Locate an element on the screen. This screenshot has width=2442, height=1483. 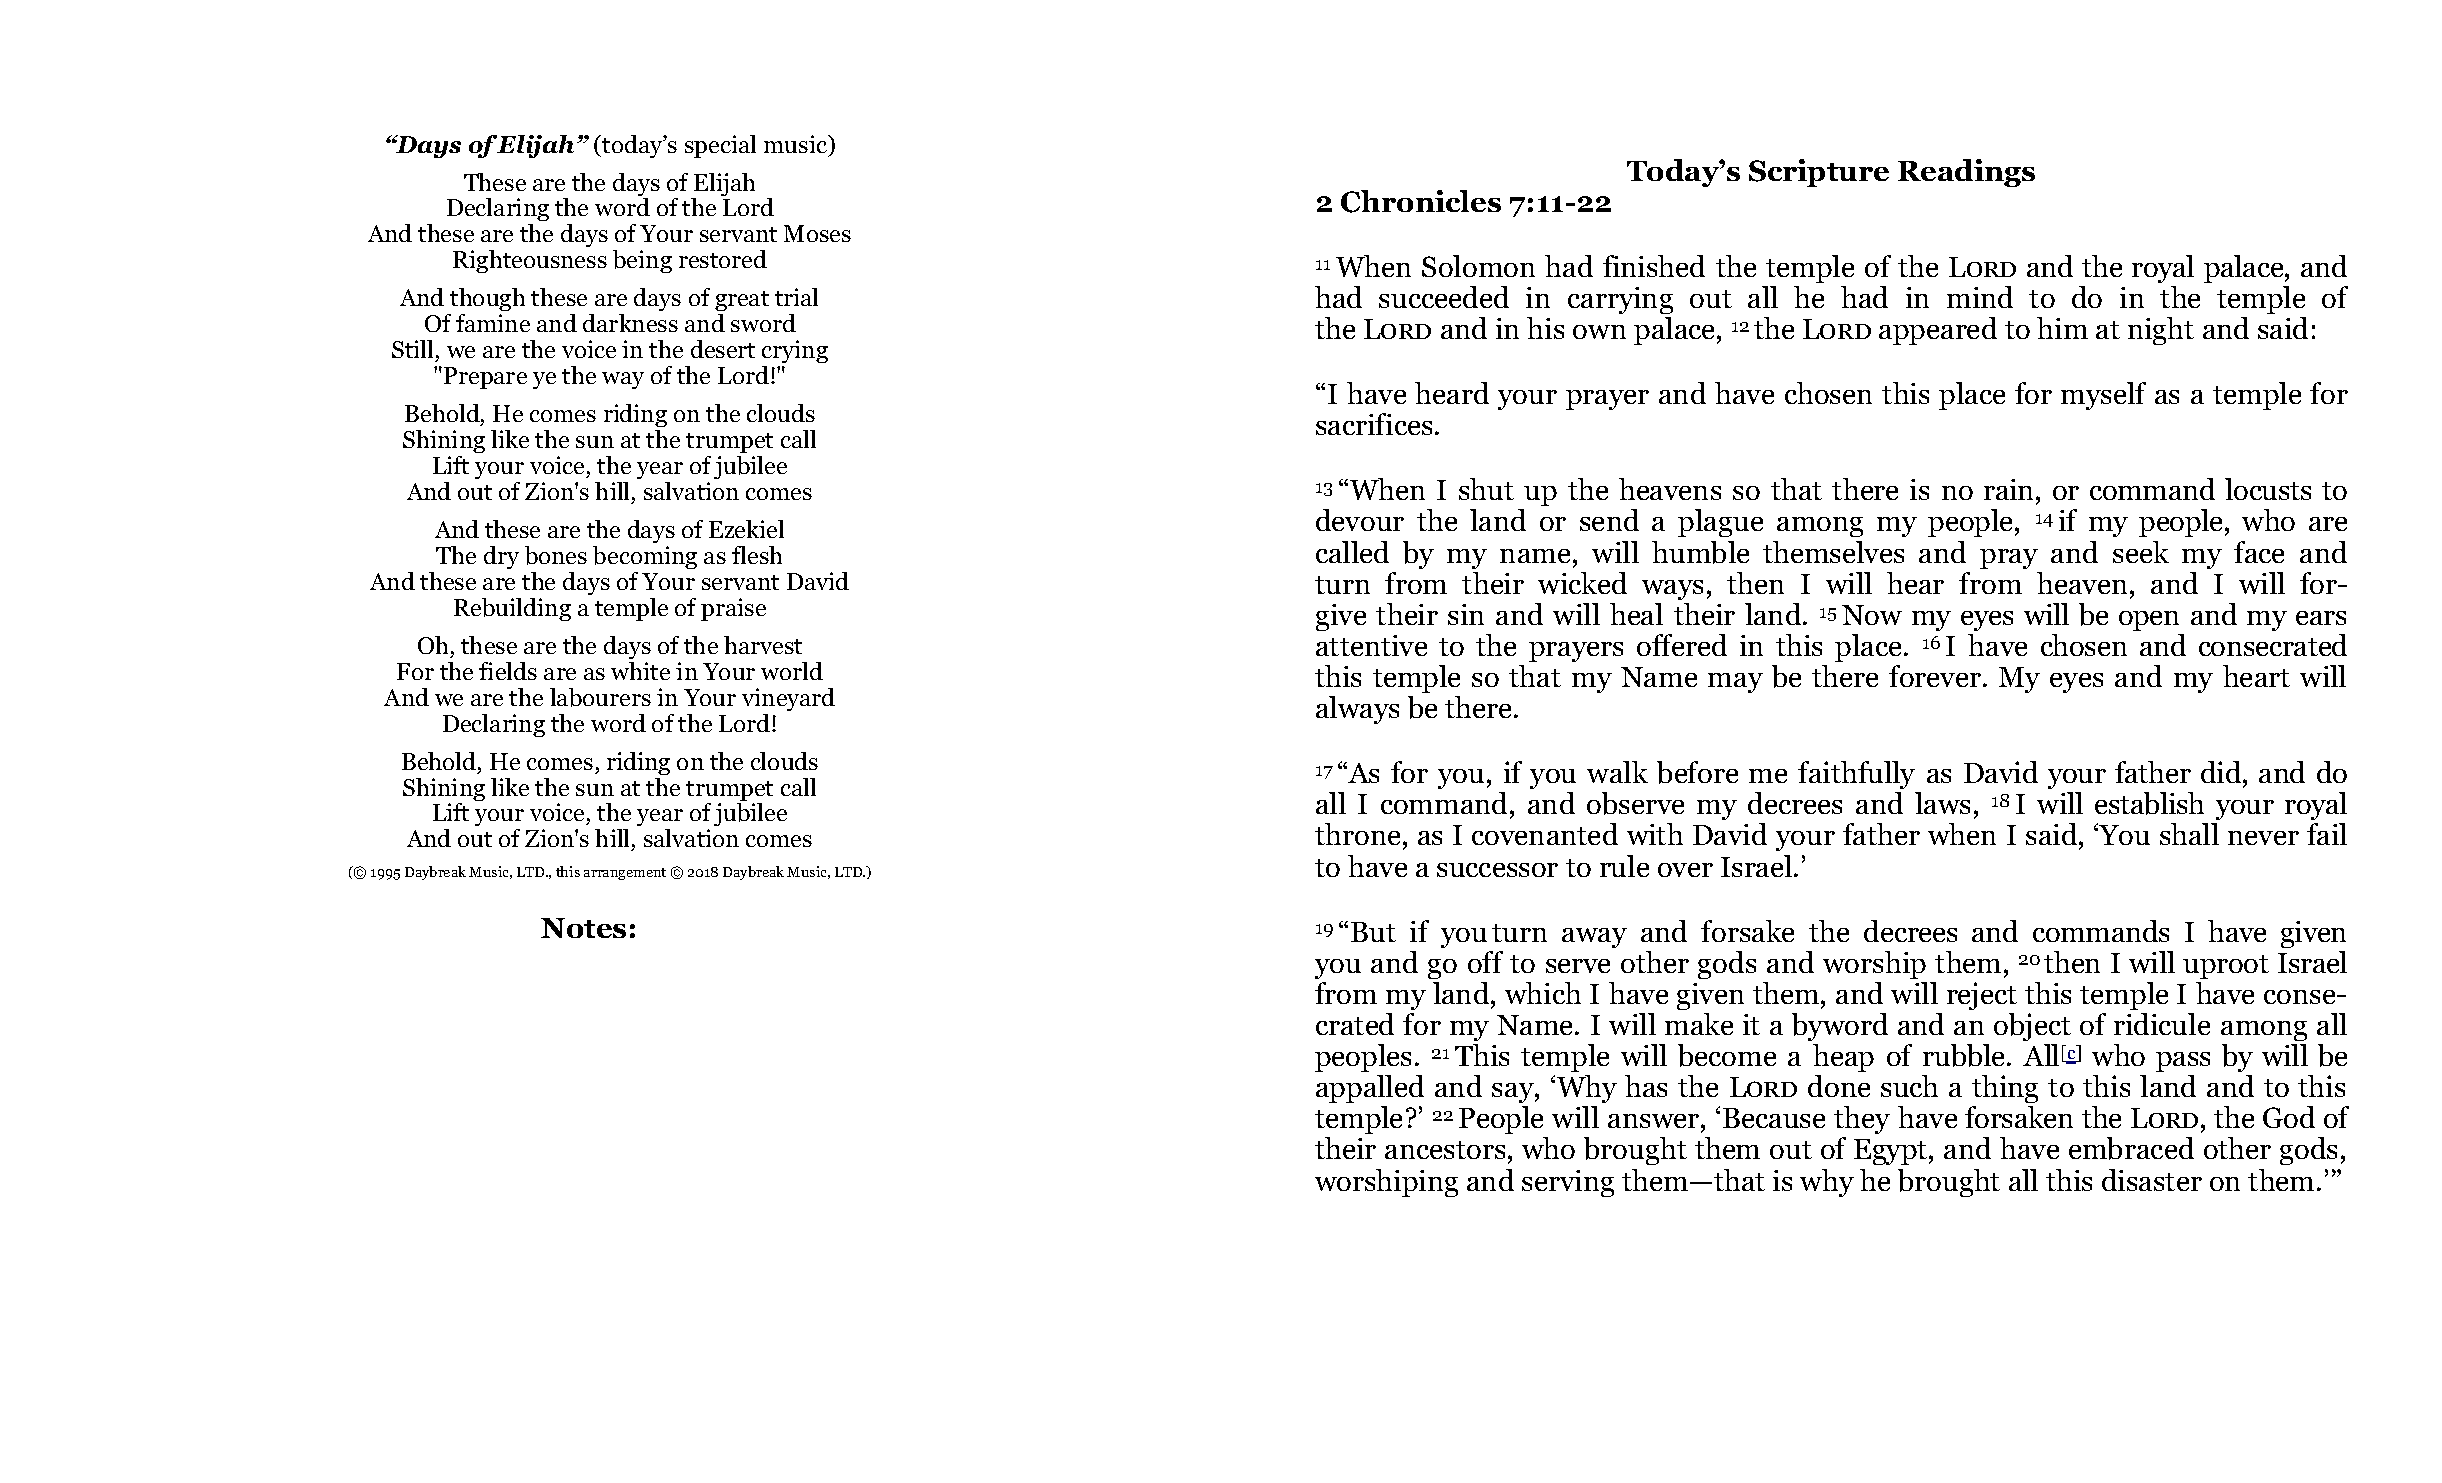
Readings is located at coordinates (1966, 173).
